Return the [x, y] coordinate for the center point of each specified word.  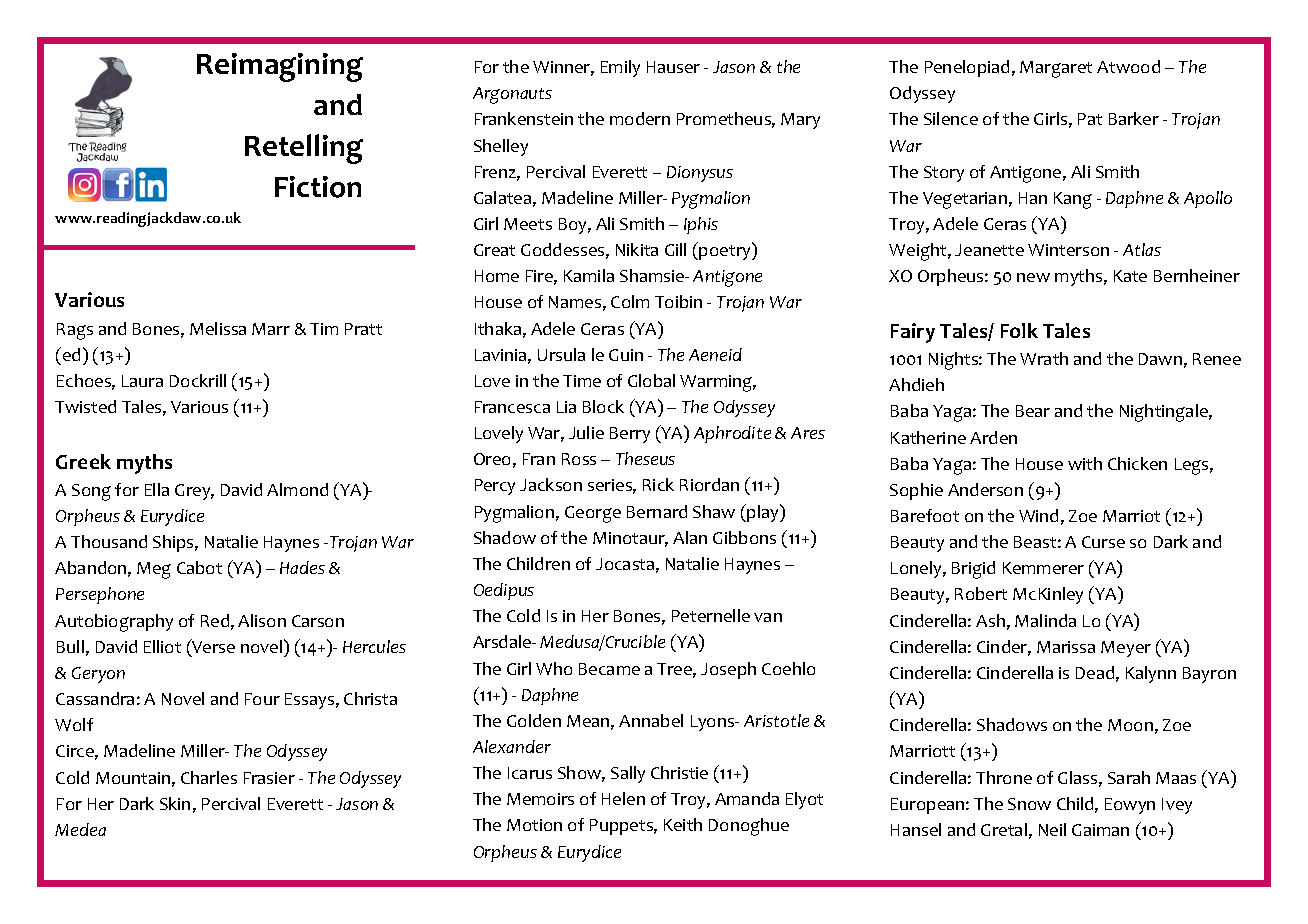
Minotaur [630, 539]
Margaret [1056, 69]
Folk [1019, 330]
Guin [626, 355]
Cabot [199, 567]
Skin [175, 803]
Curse [1103, 542]
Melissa [218, 328]
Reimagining [280, 67]
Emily [620, 68]
